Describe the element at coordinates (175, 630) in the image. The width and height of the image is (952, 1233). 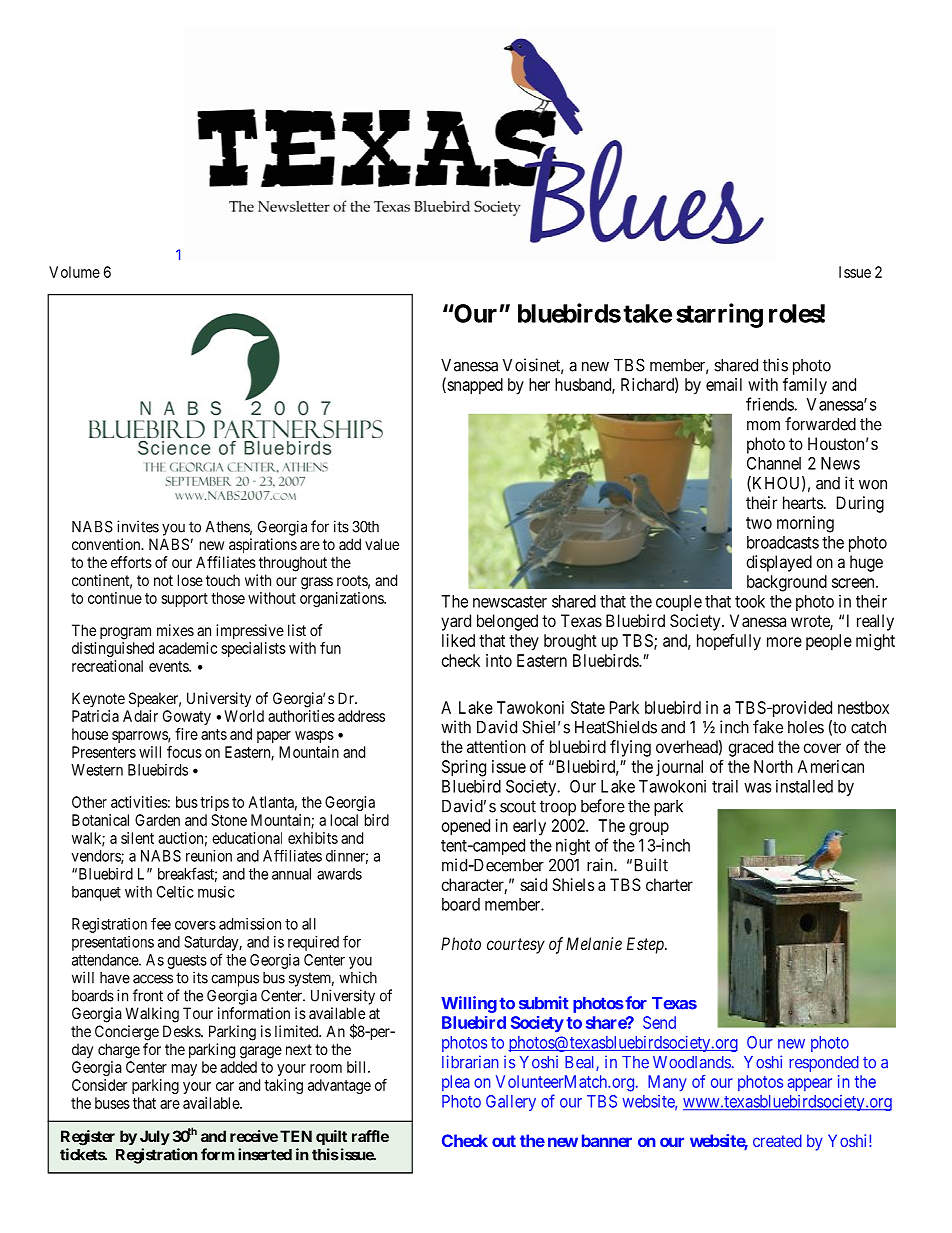
I see `mixes` at that location.
